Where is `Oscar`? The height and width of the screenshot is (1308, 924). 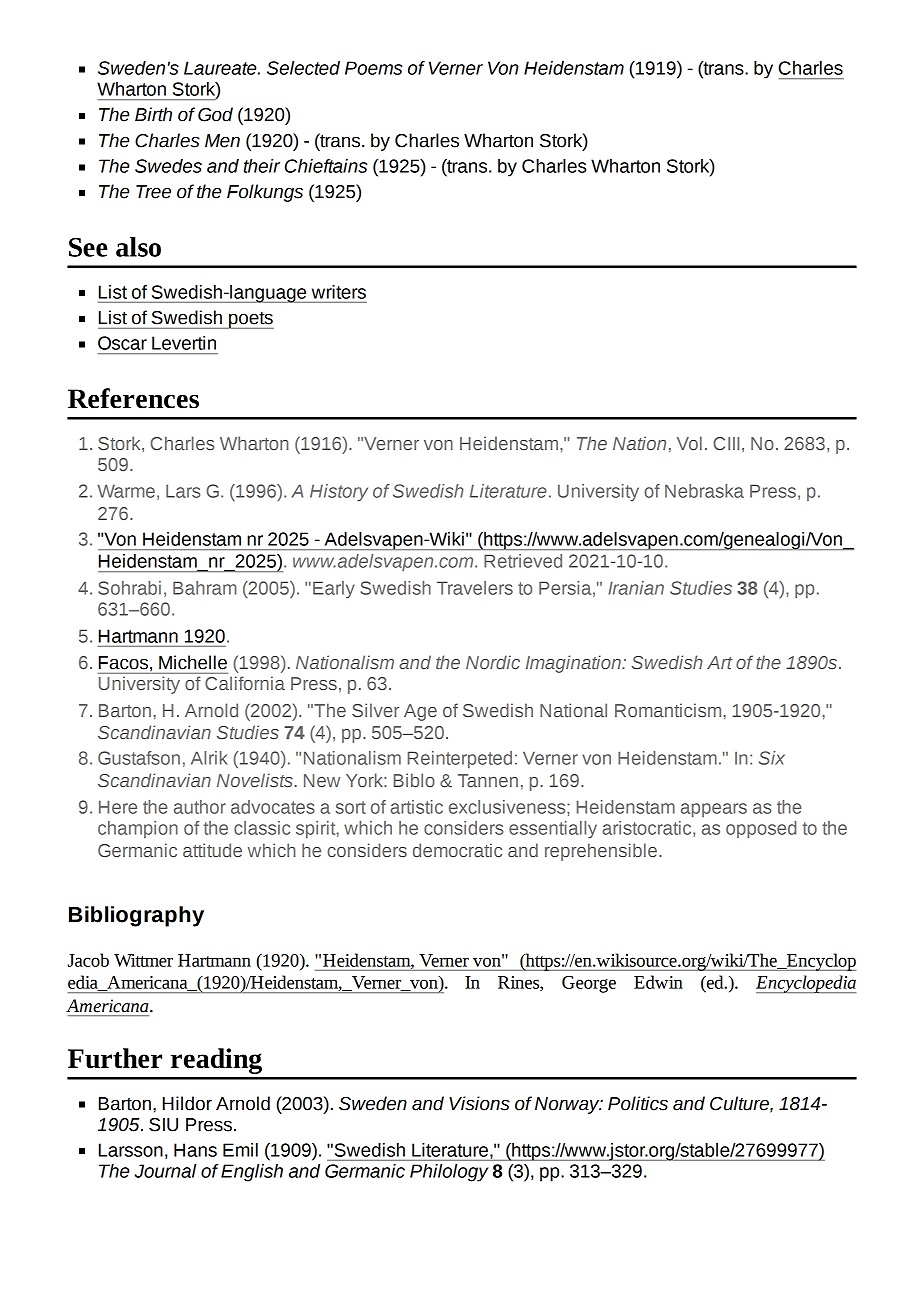 Oscar is located at coordinates (122, 343).
